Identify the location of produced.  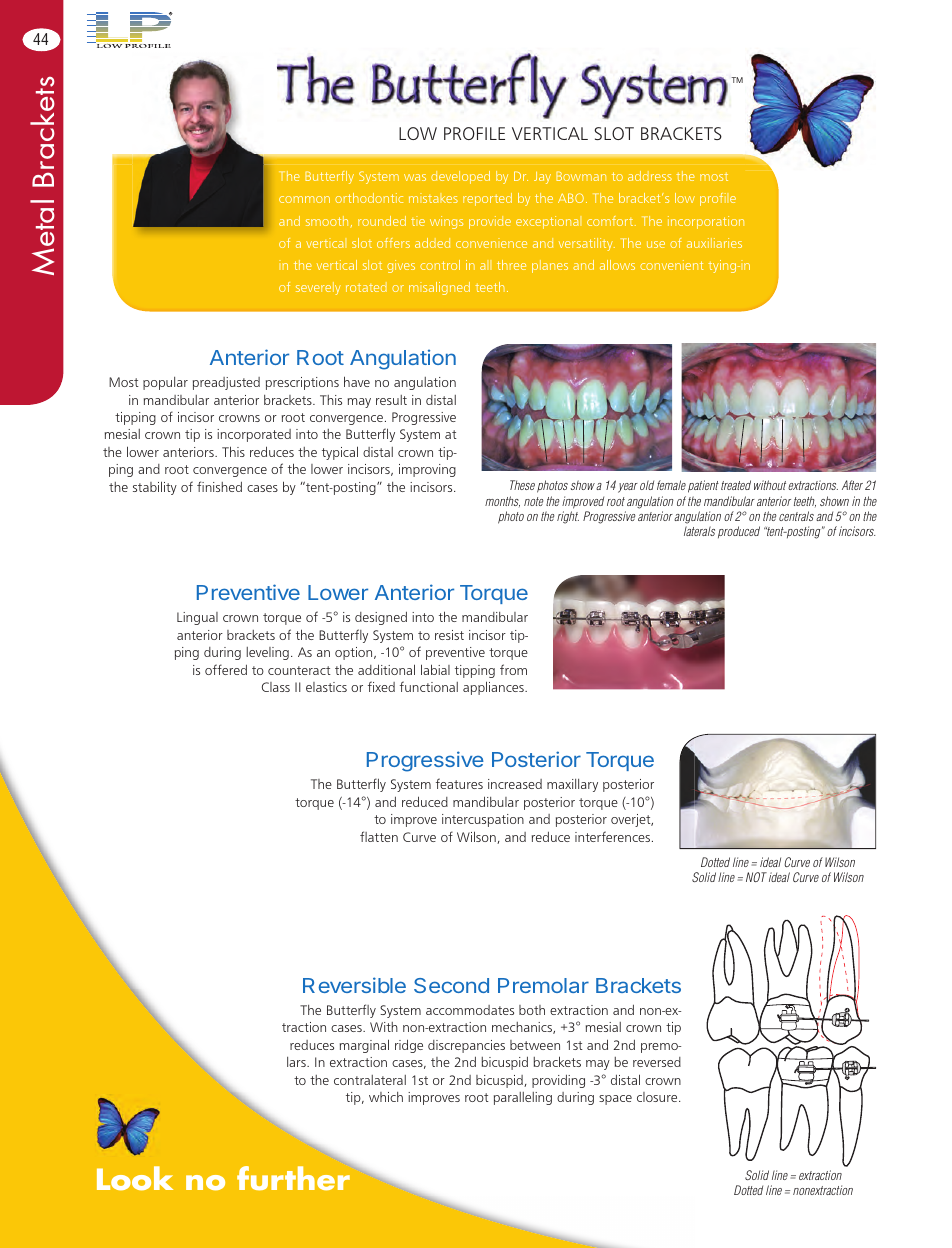
(739, 532).
